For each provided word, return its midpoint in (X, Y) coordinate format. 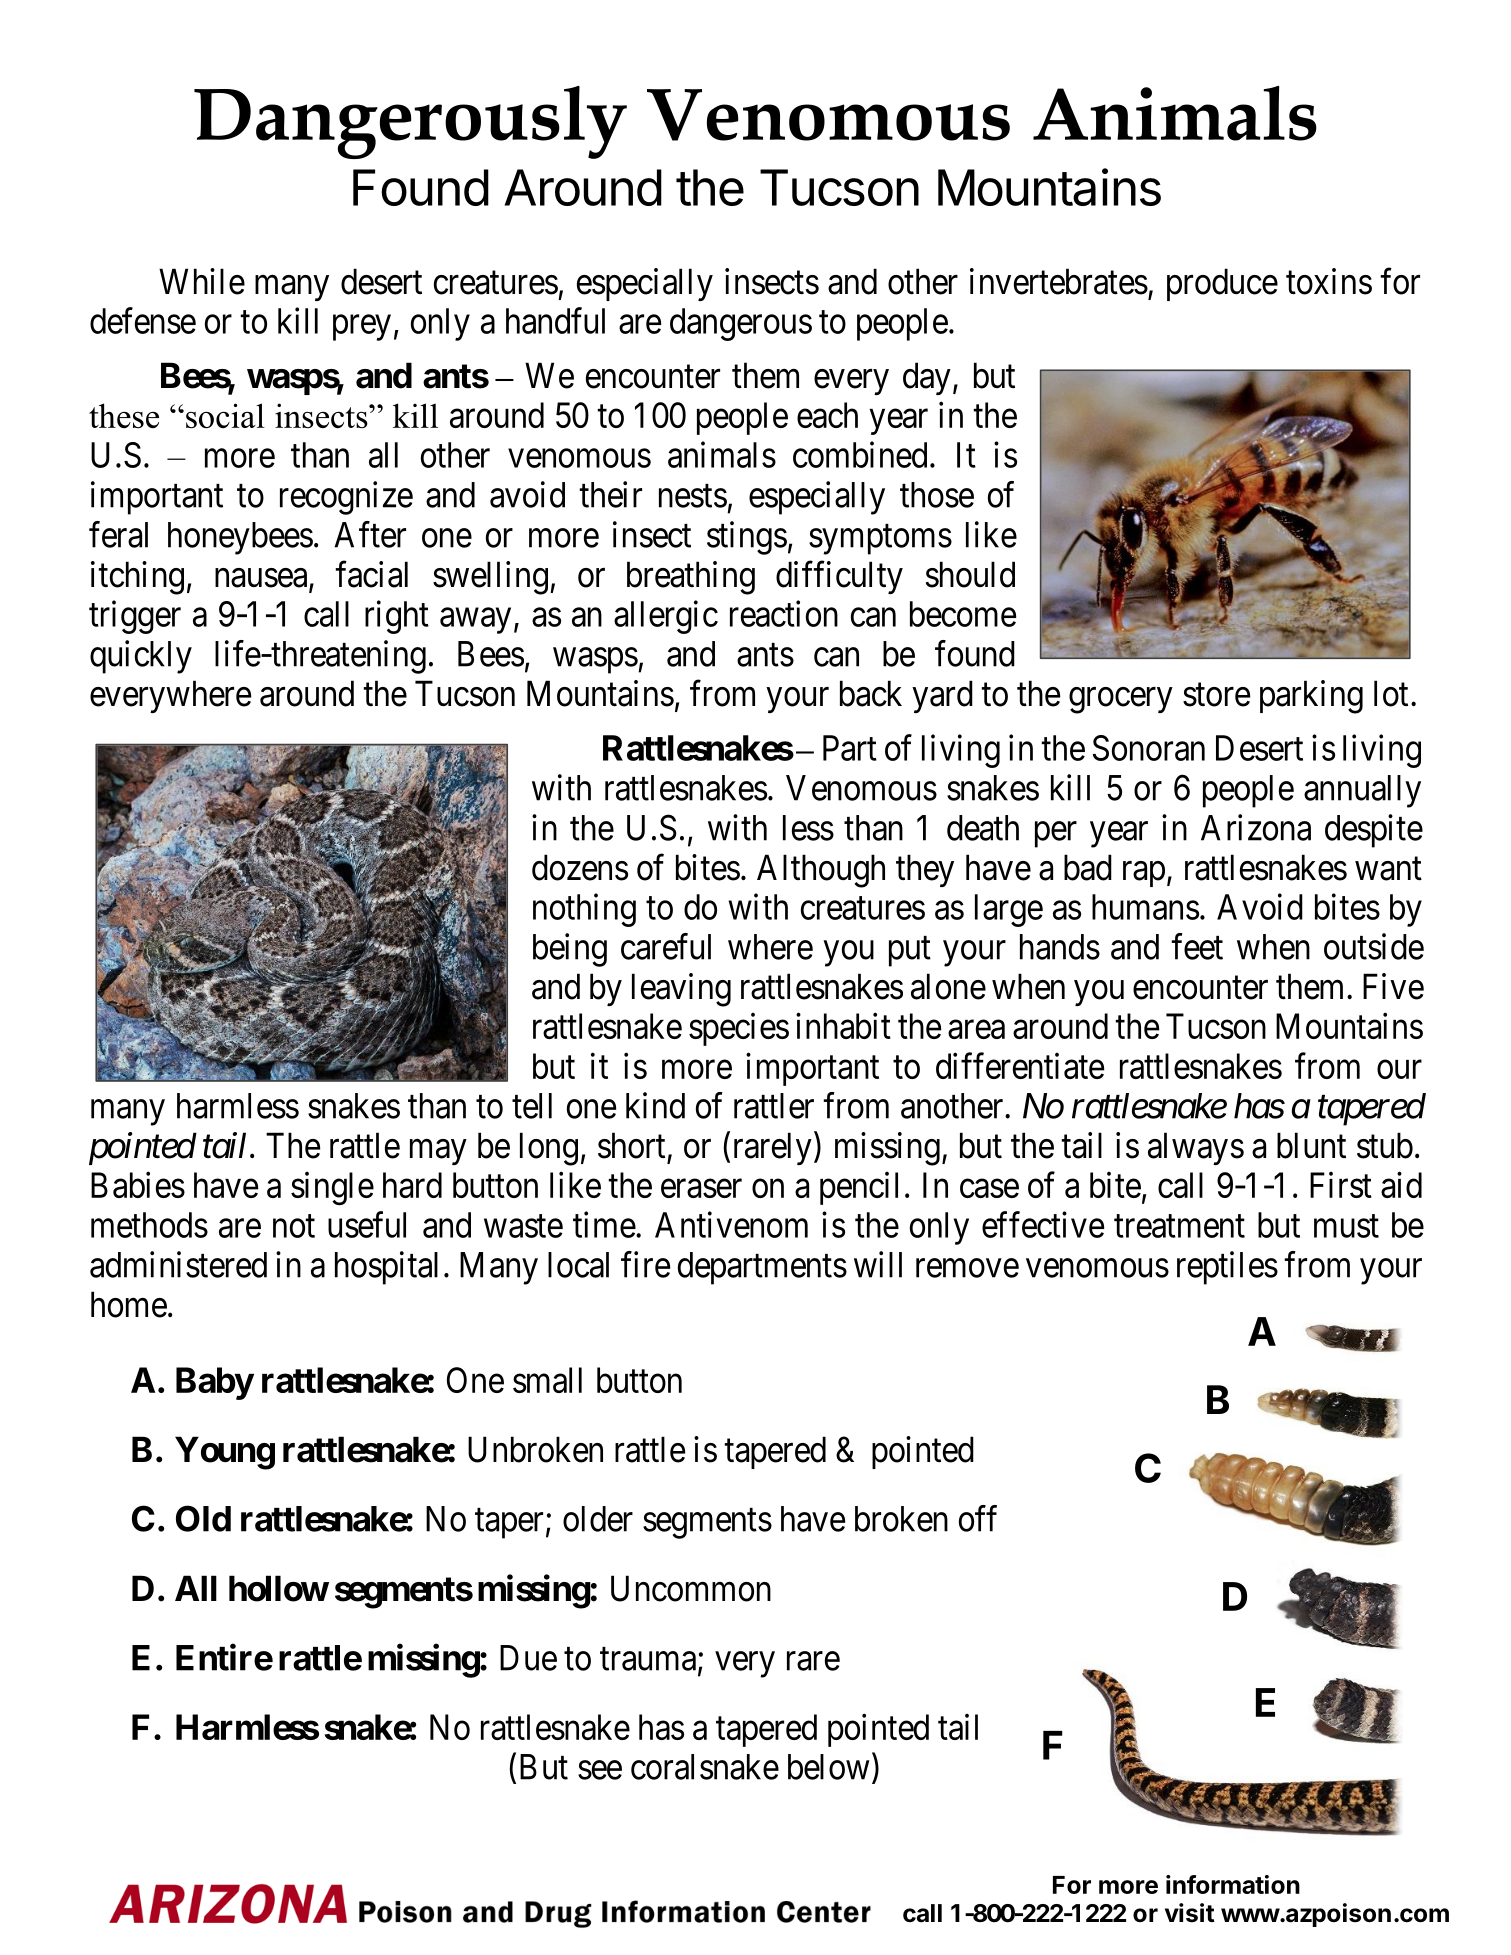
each (827, 415)
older (598, 1519)
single (332, 1189)
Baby (214, 1383)
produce (1222, 284)
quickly (141, 657)
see (600, 1770)
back (871, 693)
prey (362, 328)
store (1216, 695)
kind (655, 1105)
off (978, 1518)
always (1196, 1148)
